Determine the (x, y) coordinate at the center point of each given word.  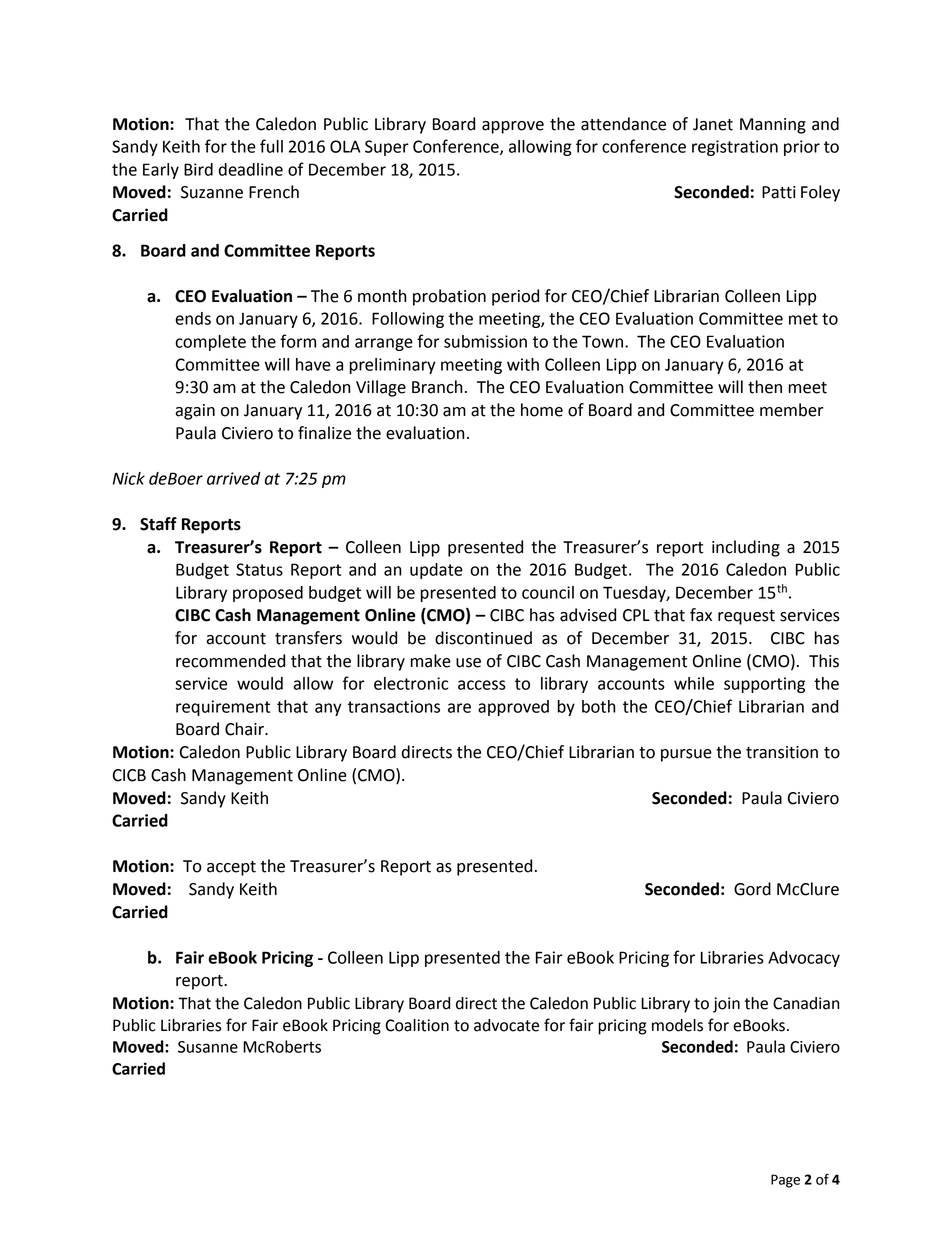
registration (735, 148)
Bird (198, 169)
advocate (506, 1025)
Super (387, 148)
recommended (230, 661)
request (746, 617)
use (468, 663)
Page (785, 1181)
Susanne (208, 1047)
